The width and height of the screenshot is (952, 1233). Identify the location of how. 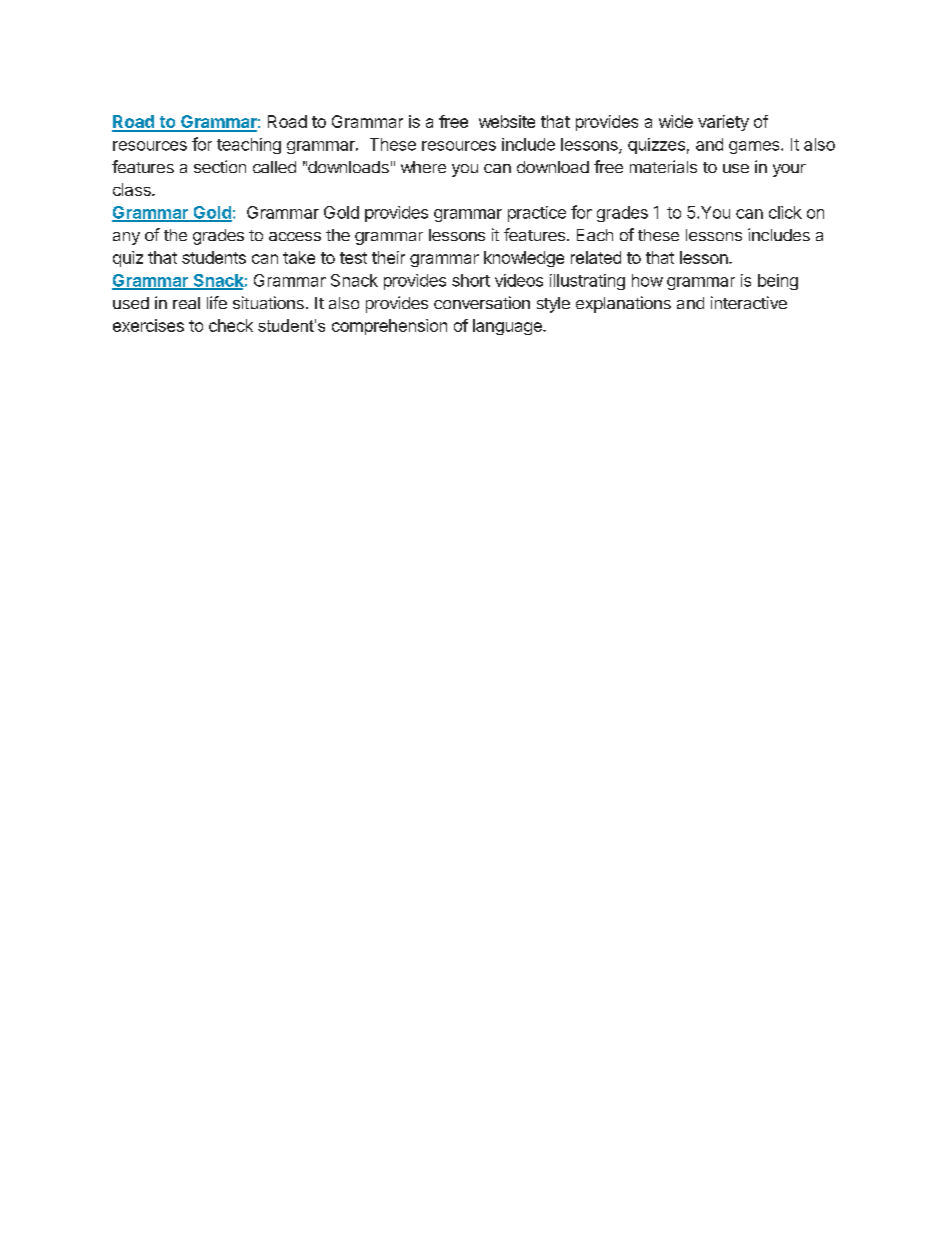
(647, 280).
